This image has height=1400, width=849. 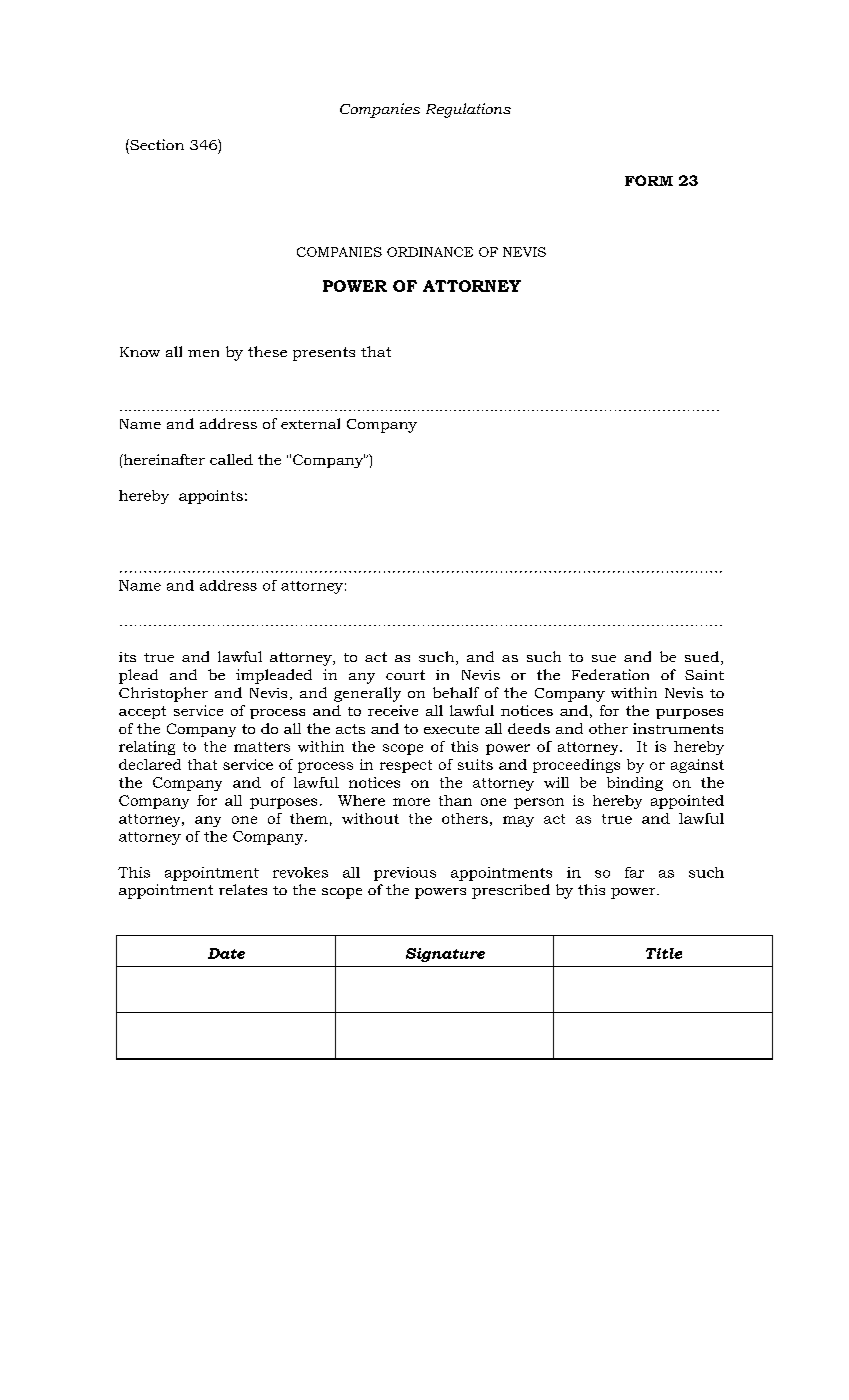 I want to click on Regulations, so click(x=468, y=110).
